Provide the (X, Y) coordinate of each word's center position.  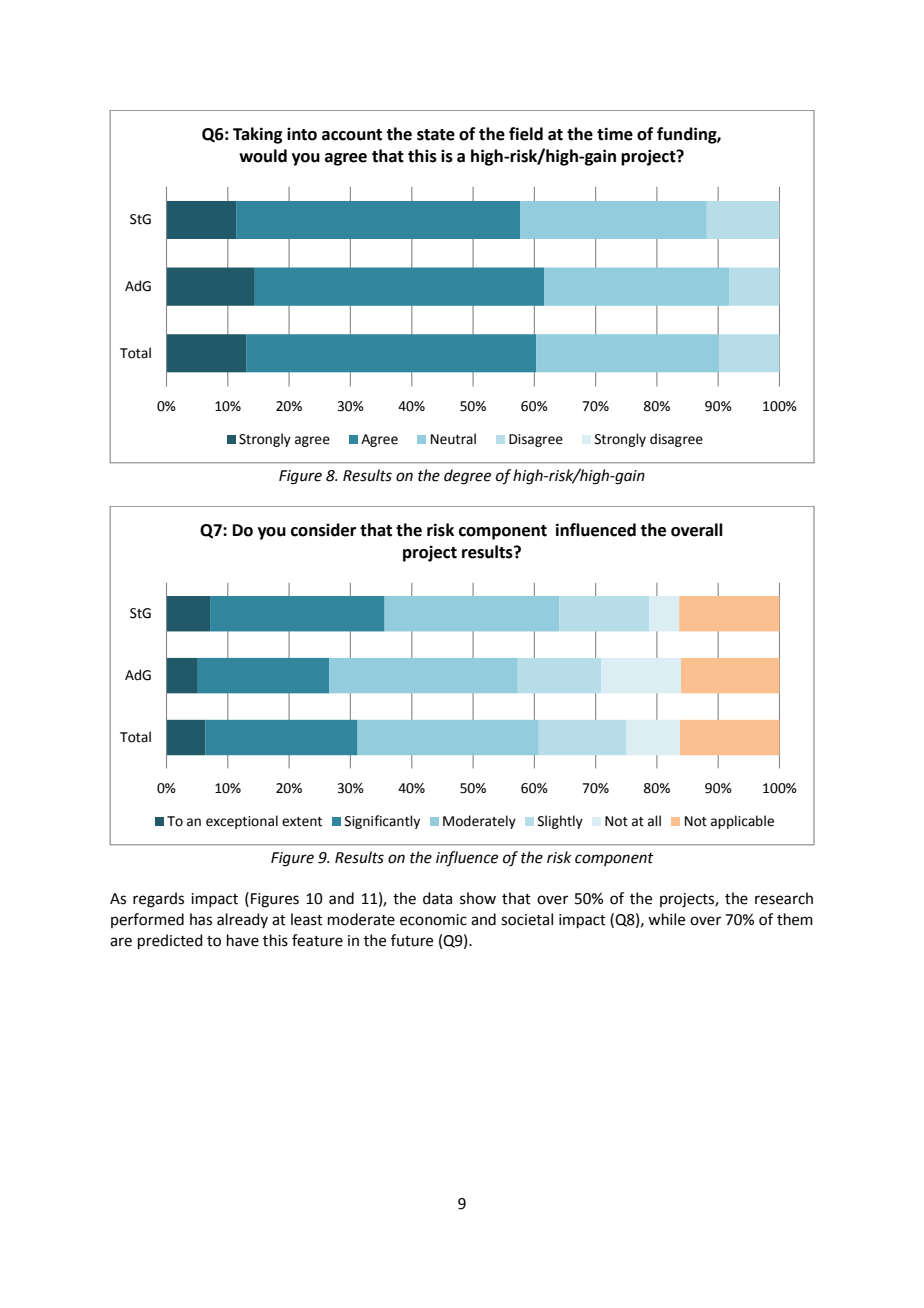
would (263, 156)
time (615, 134)
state (436, 135)
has (201, 919)
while (666, 919)
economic (433, 920)
